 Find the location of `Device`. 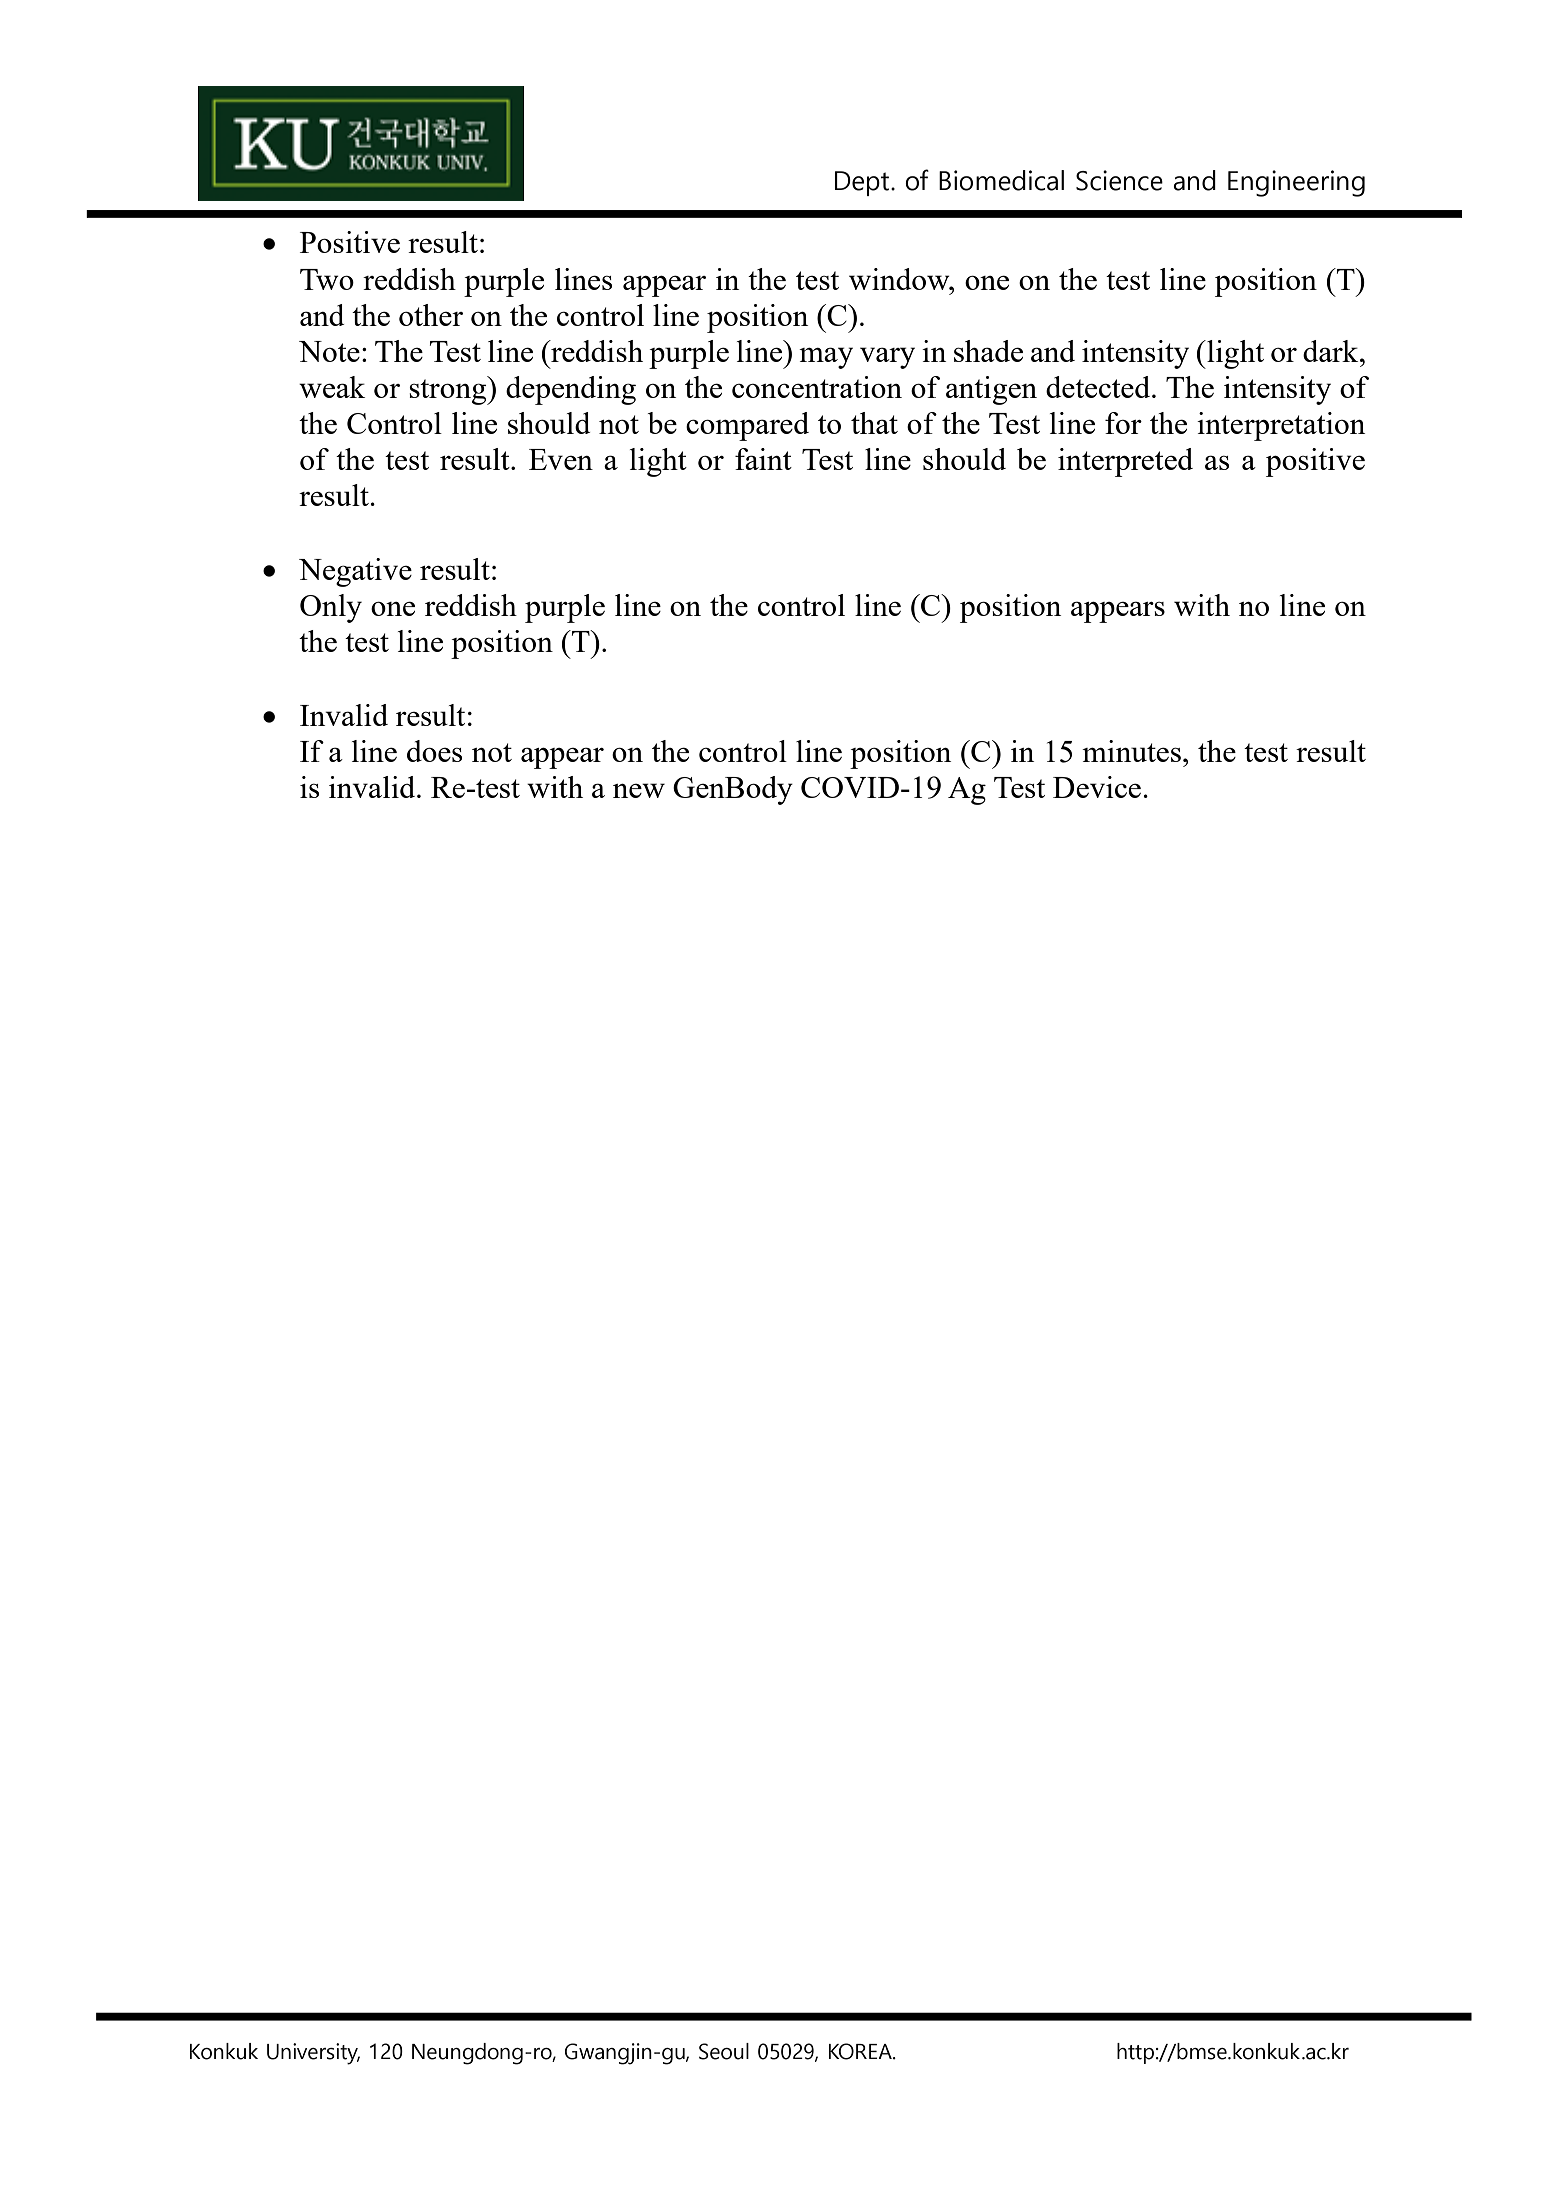

Device is located at coordinates (1097, 787).
